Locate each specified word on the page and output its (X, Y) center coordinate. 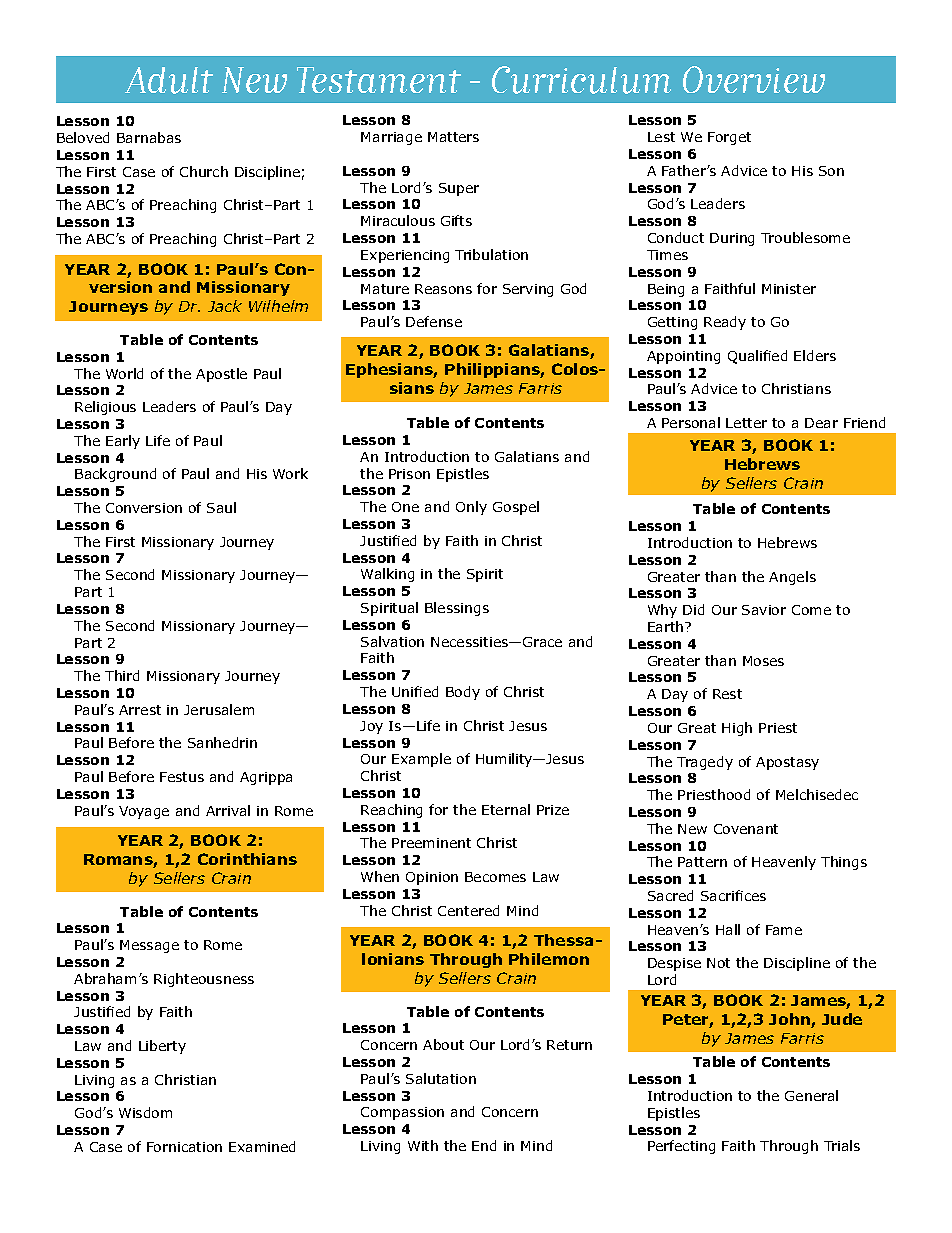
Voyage (144, 812)
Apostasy (787, 763)
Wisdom (145, 1112)
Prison (409, 474)
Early (123, 442)
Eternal (506, 809)
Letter (746, 423)
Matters (453, 137)
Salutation (441, 1078)
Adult (169, 80)
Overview (754, 79)
